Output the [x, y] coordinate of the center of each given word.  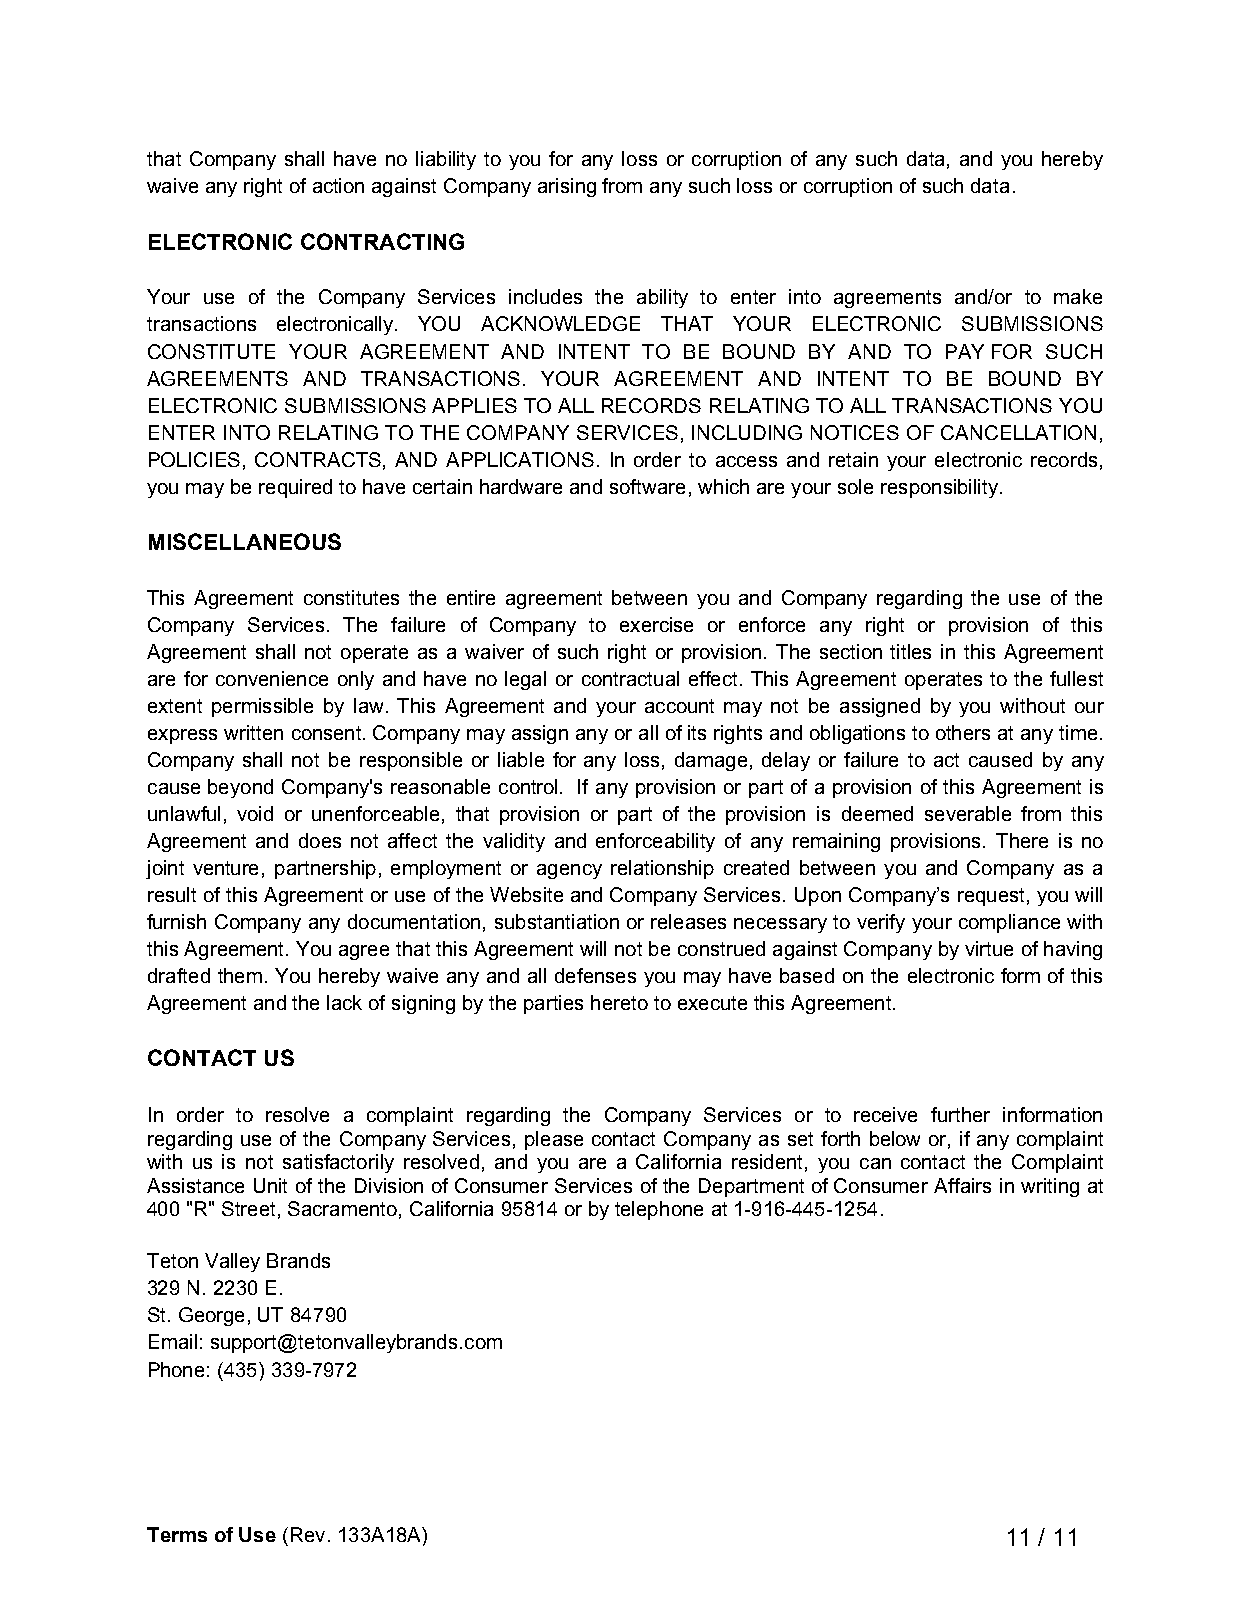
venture [225, 868]
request [991, 897]
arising [567, 187]
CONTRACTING [382, 241]
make [1078, 296]
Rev [308, 1534]
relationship [662, 869]
